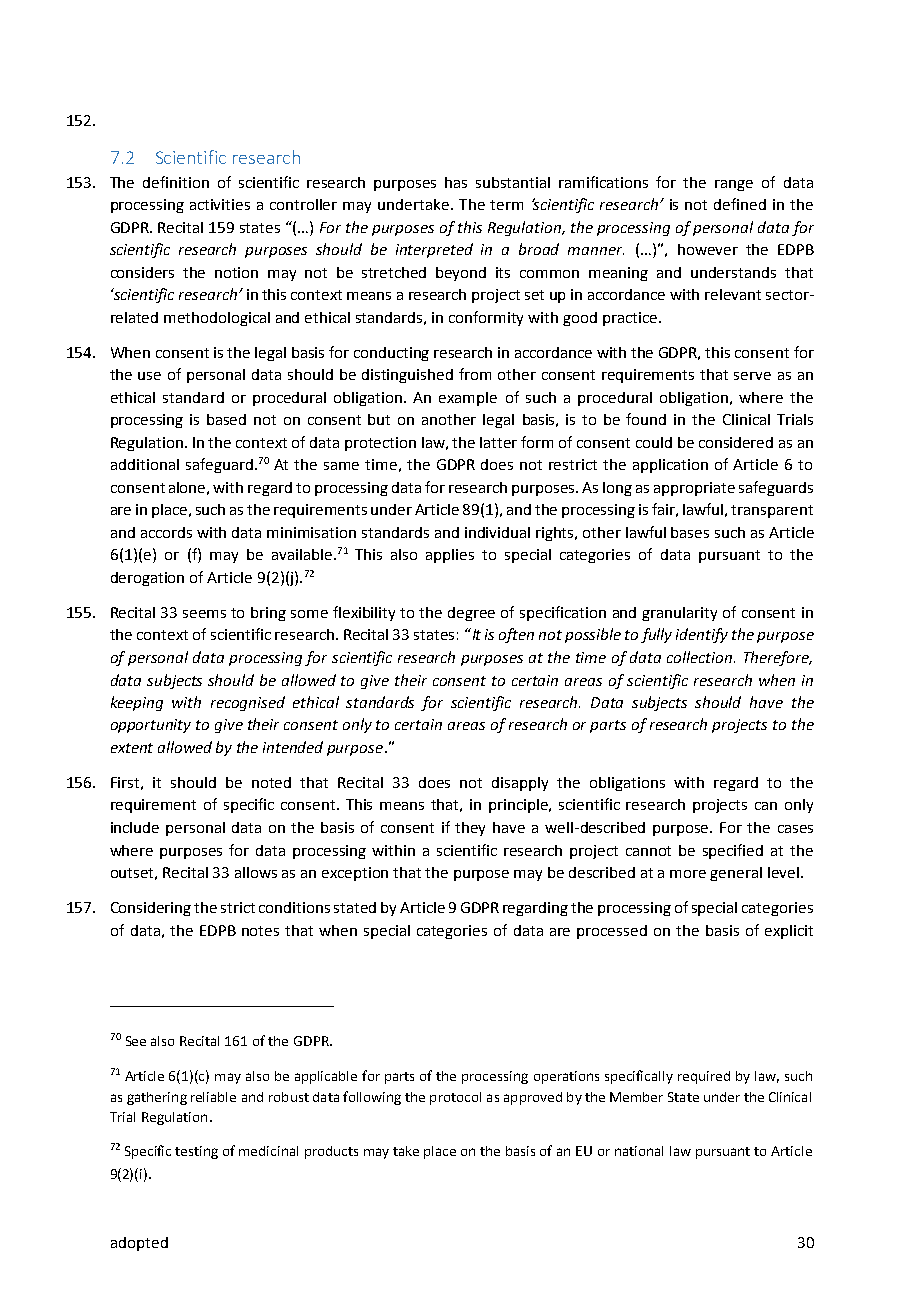  Describe the element at coordinates (455, 1098) in the screenshot. I see `protocol` at that location.
